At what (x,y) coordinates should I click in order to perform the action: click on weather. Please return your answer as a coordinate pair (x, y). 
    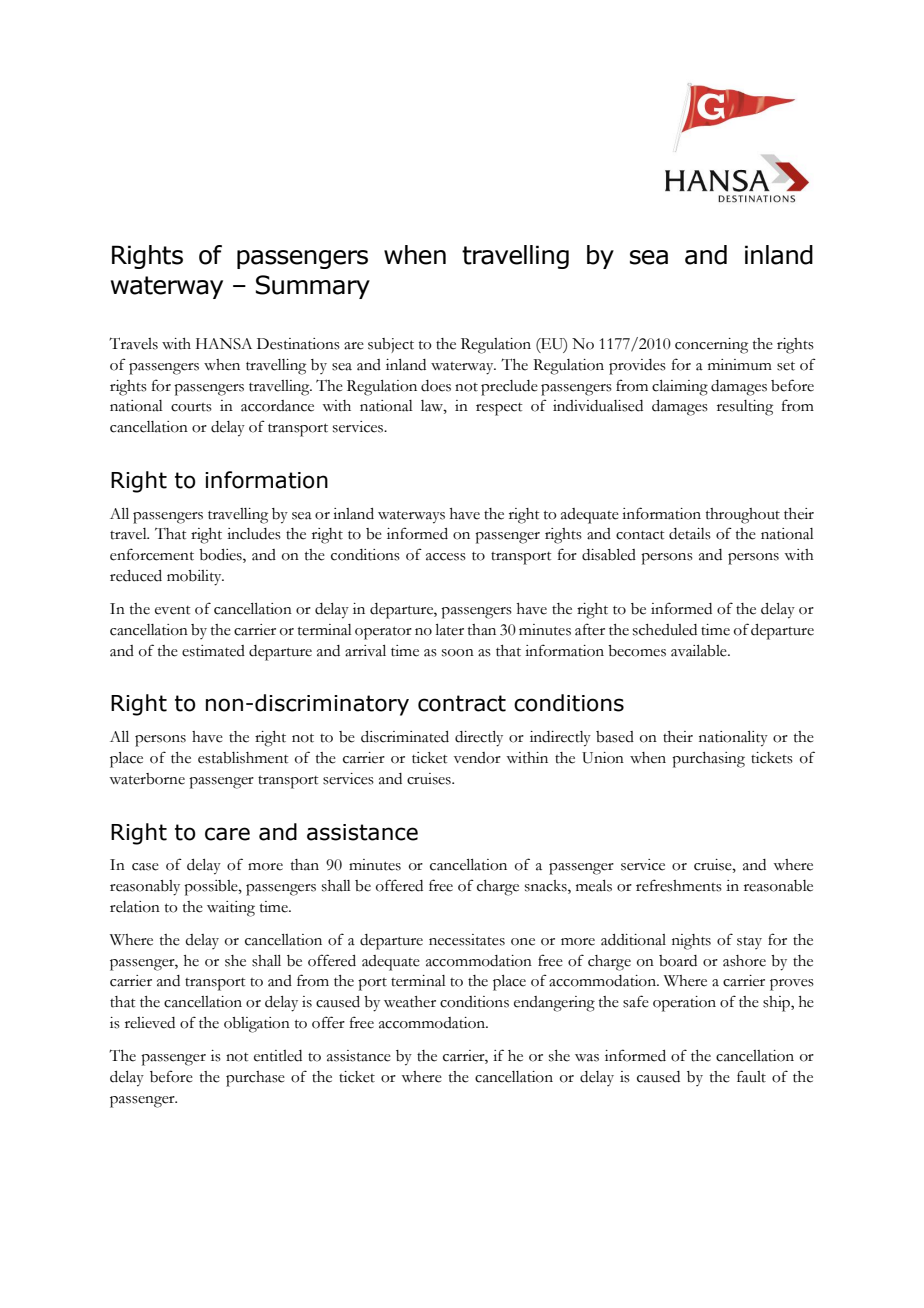
    Looking at the image, I should click on (410, 1002).
